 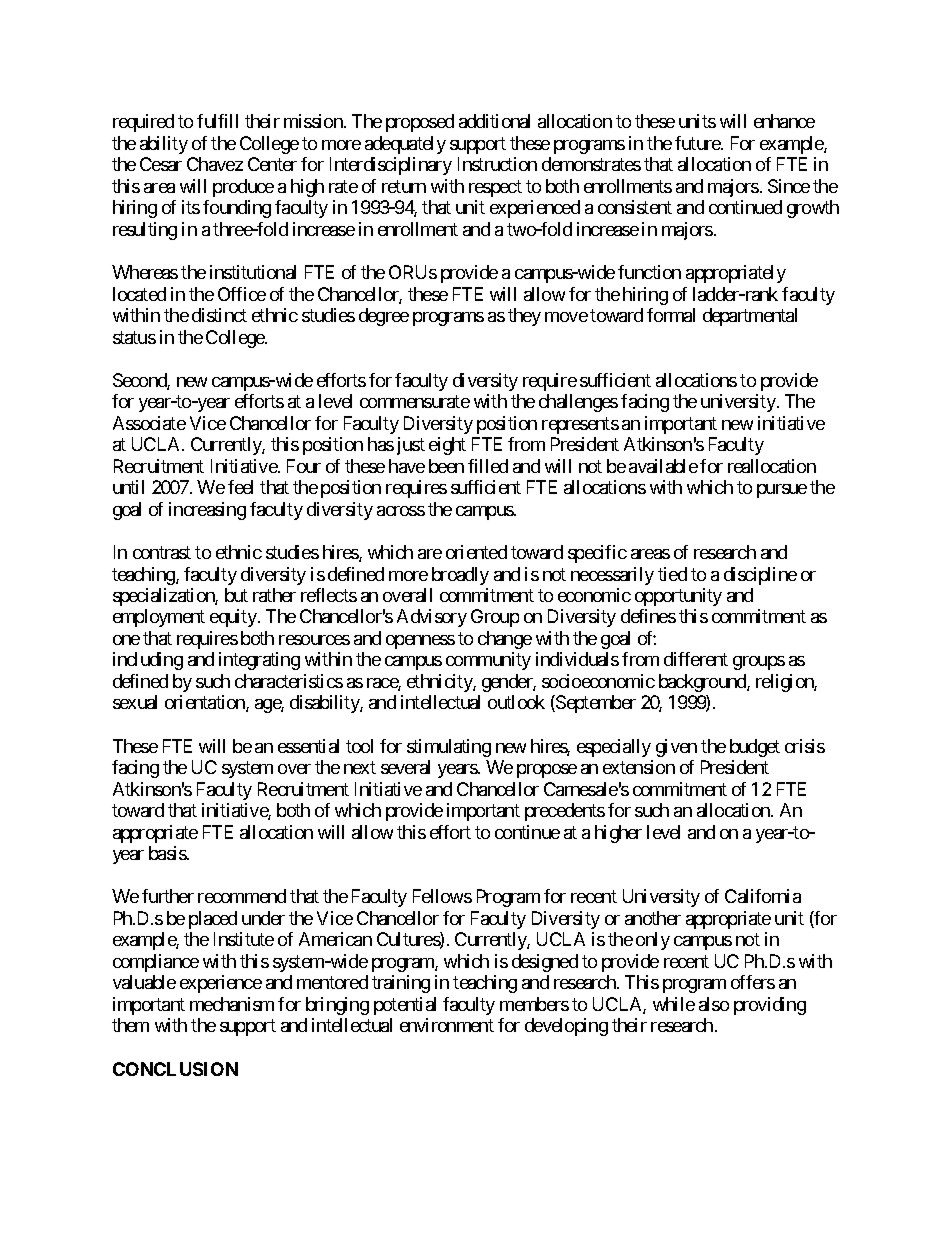 What do you see at coordinates (698, 143) in the screenshot?
I see `future` at bounding box center [698, 143].
